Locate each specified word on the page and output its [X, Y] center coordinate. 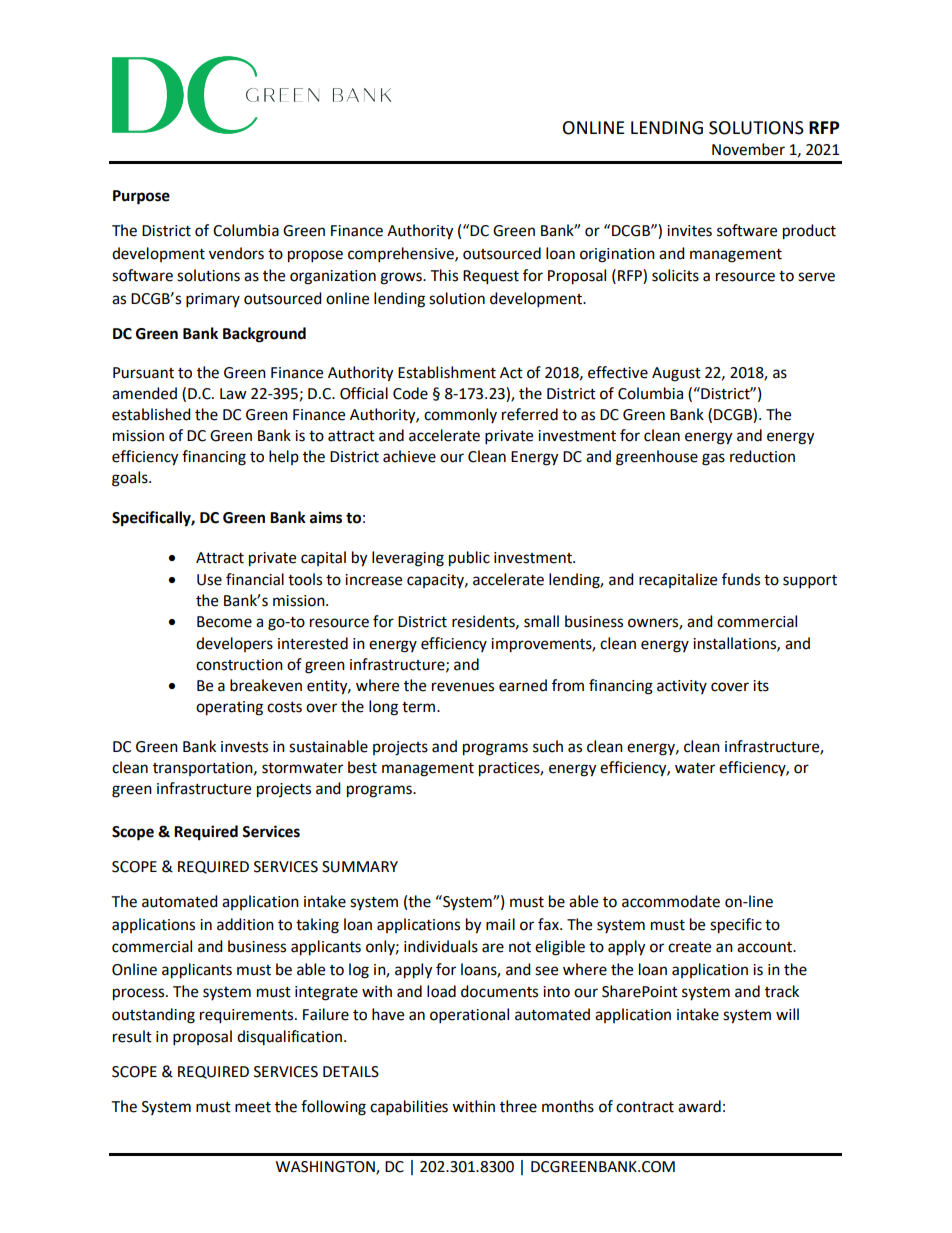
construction [239, 665]
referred [530, 414]
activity [682, 687]
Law [233, 394]
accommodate [671, 901]
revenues [463, 687]
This [444, 275]
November [748, 149]
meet [253, 1107]
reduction [762, 456]
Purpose [141, 197]
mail [500, 924]
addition [245, 924]
